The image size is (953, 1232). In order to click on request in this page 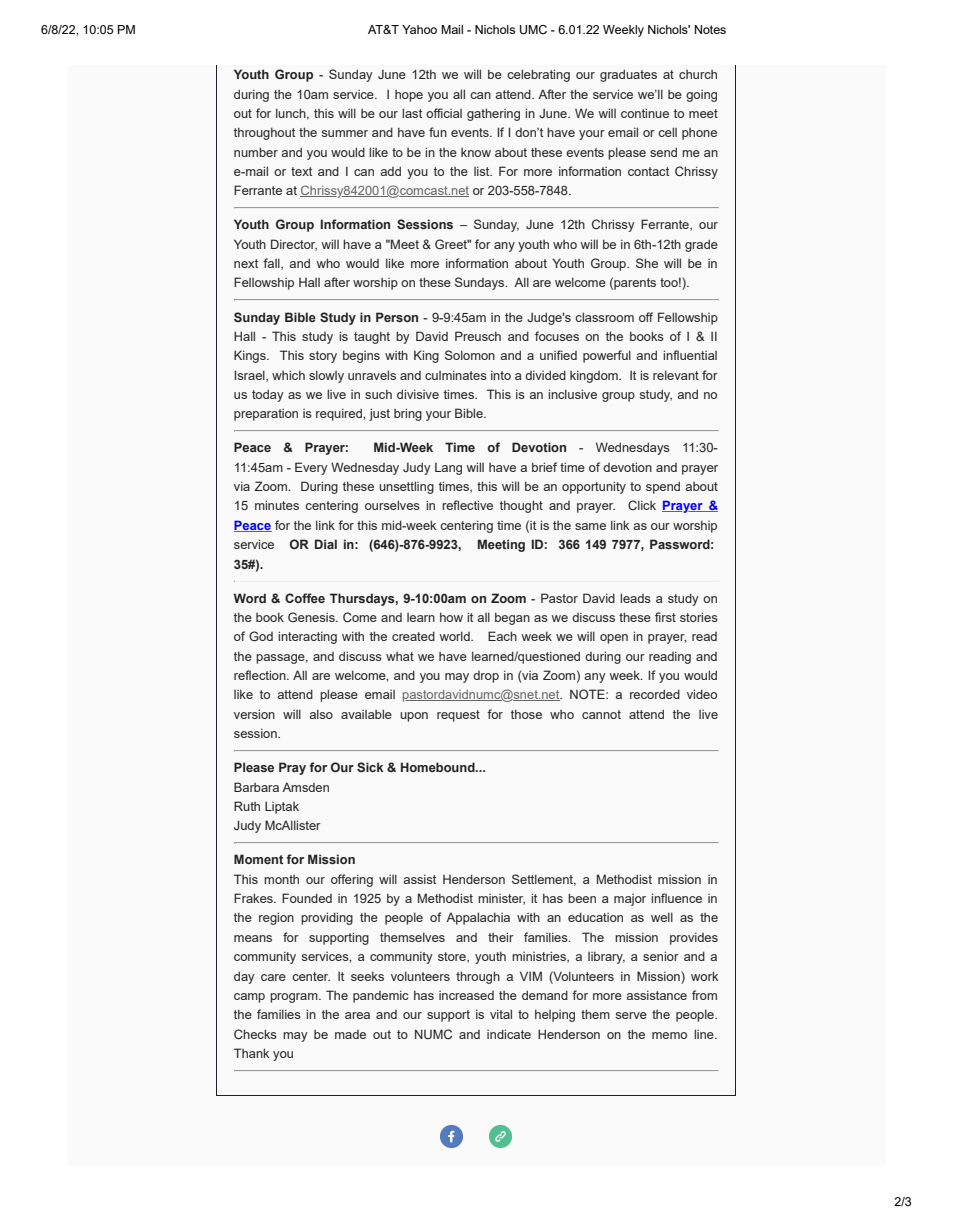, I will do `click(458, 716)`.
